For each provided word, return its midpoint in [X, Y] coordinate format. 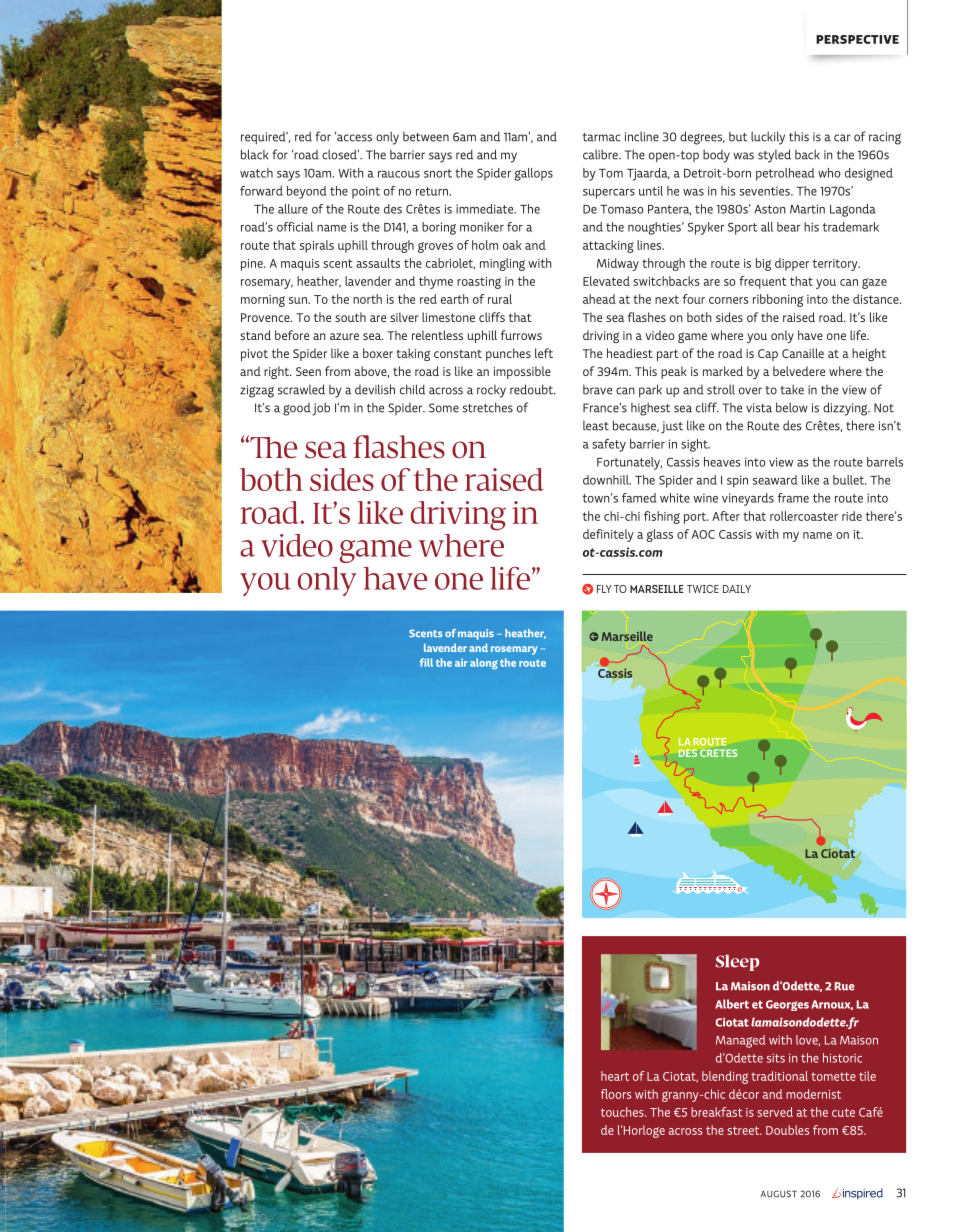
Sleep [737, 962]
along [484, 664]
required [264, 138]
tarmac [602, 137]
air [461, 663]
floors [616, 1094]
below [792, 407]
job [321, 409]
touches [623, 1112]
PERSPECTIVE [857, 39]
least [596, 426]
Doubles [787, 1130]
